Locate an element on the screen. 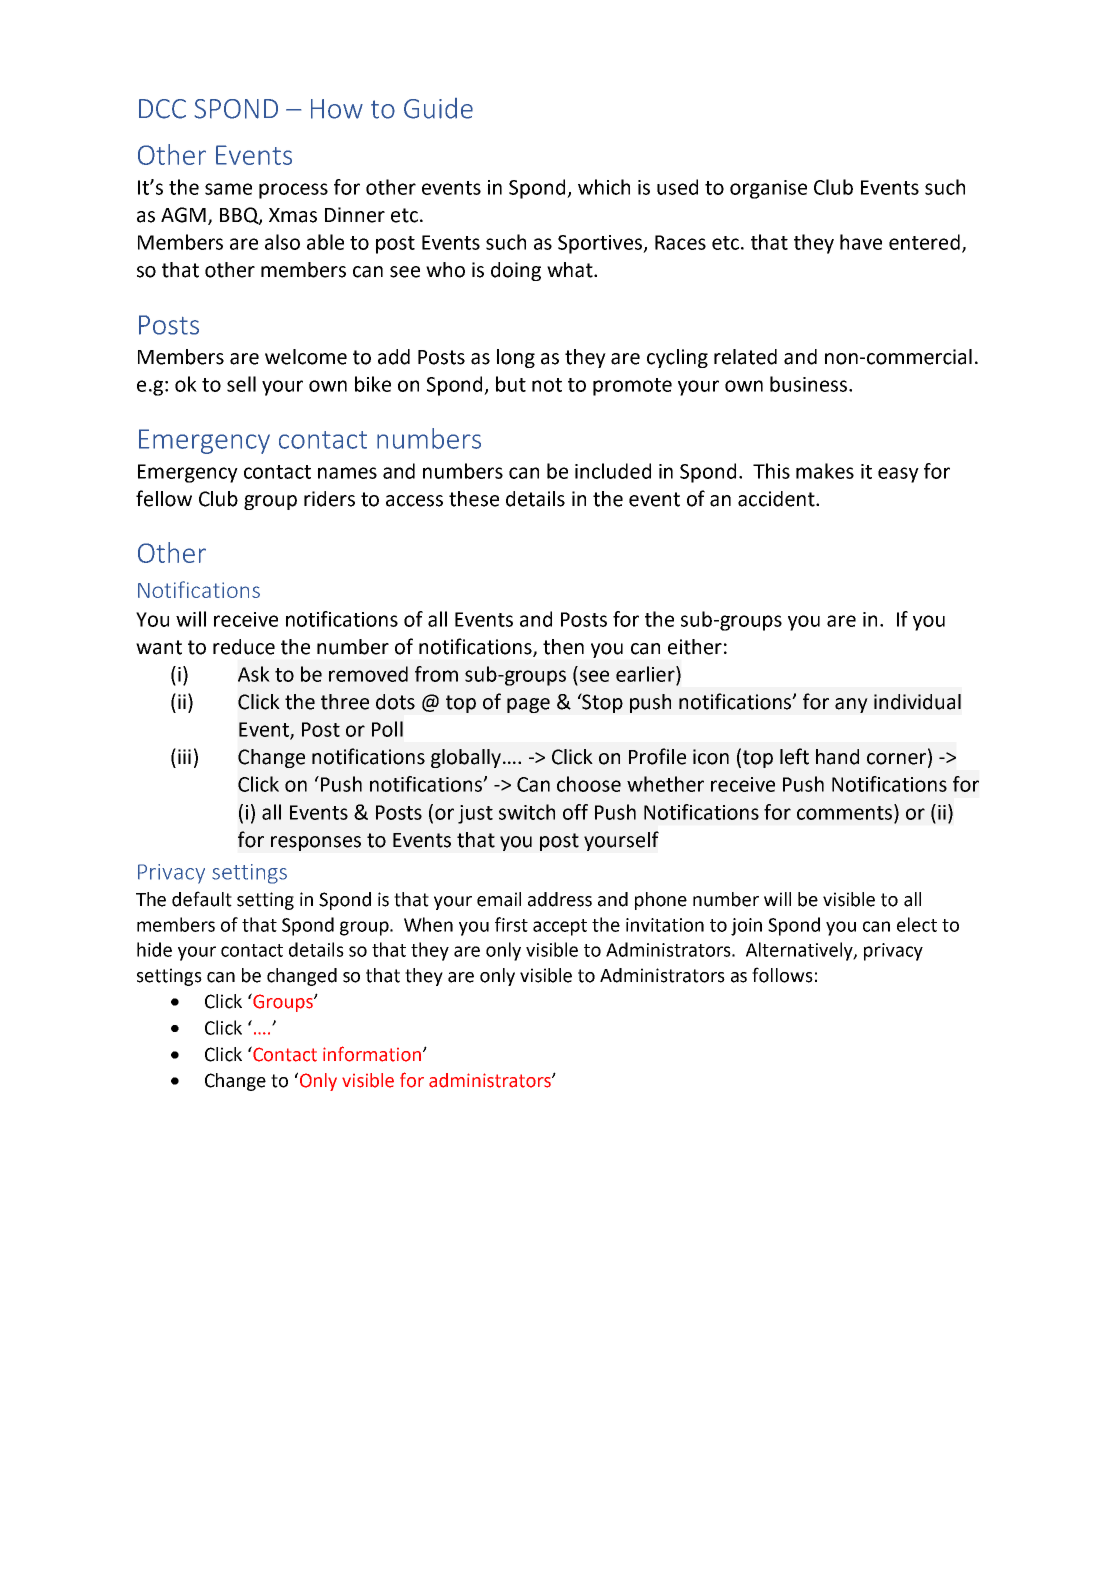  organise is located at coordinates (768, 189).
